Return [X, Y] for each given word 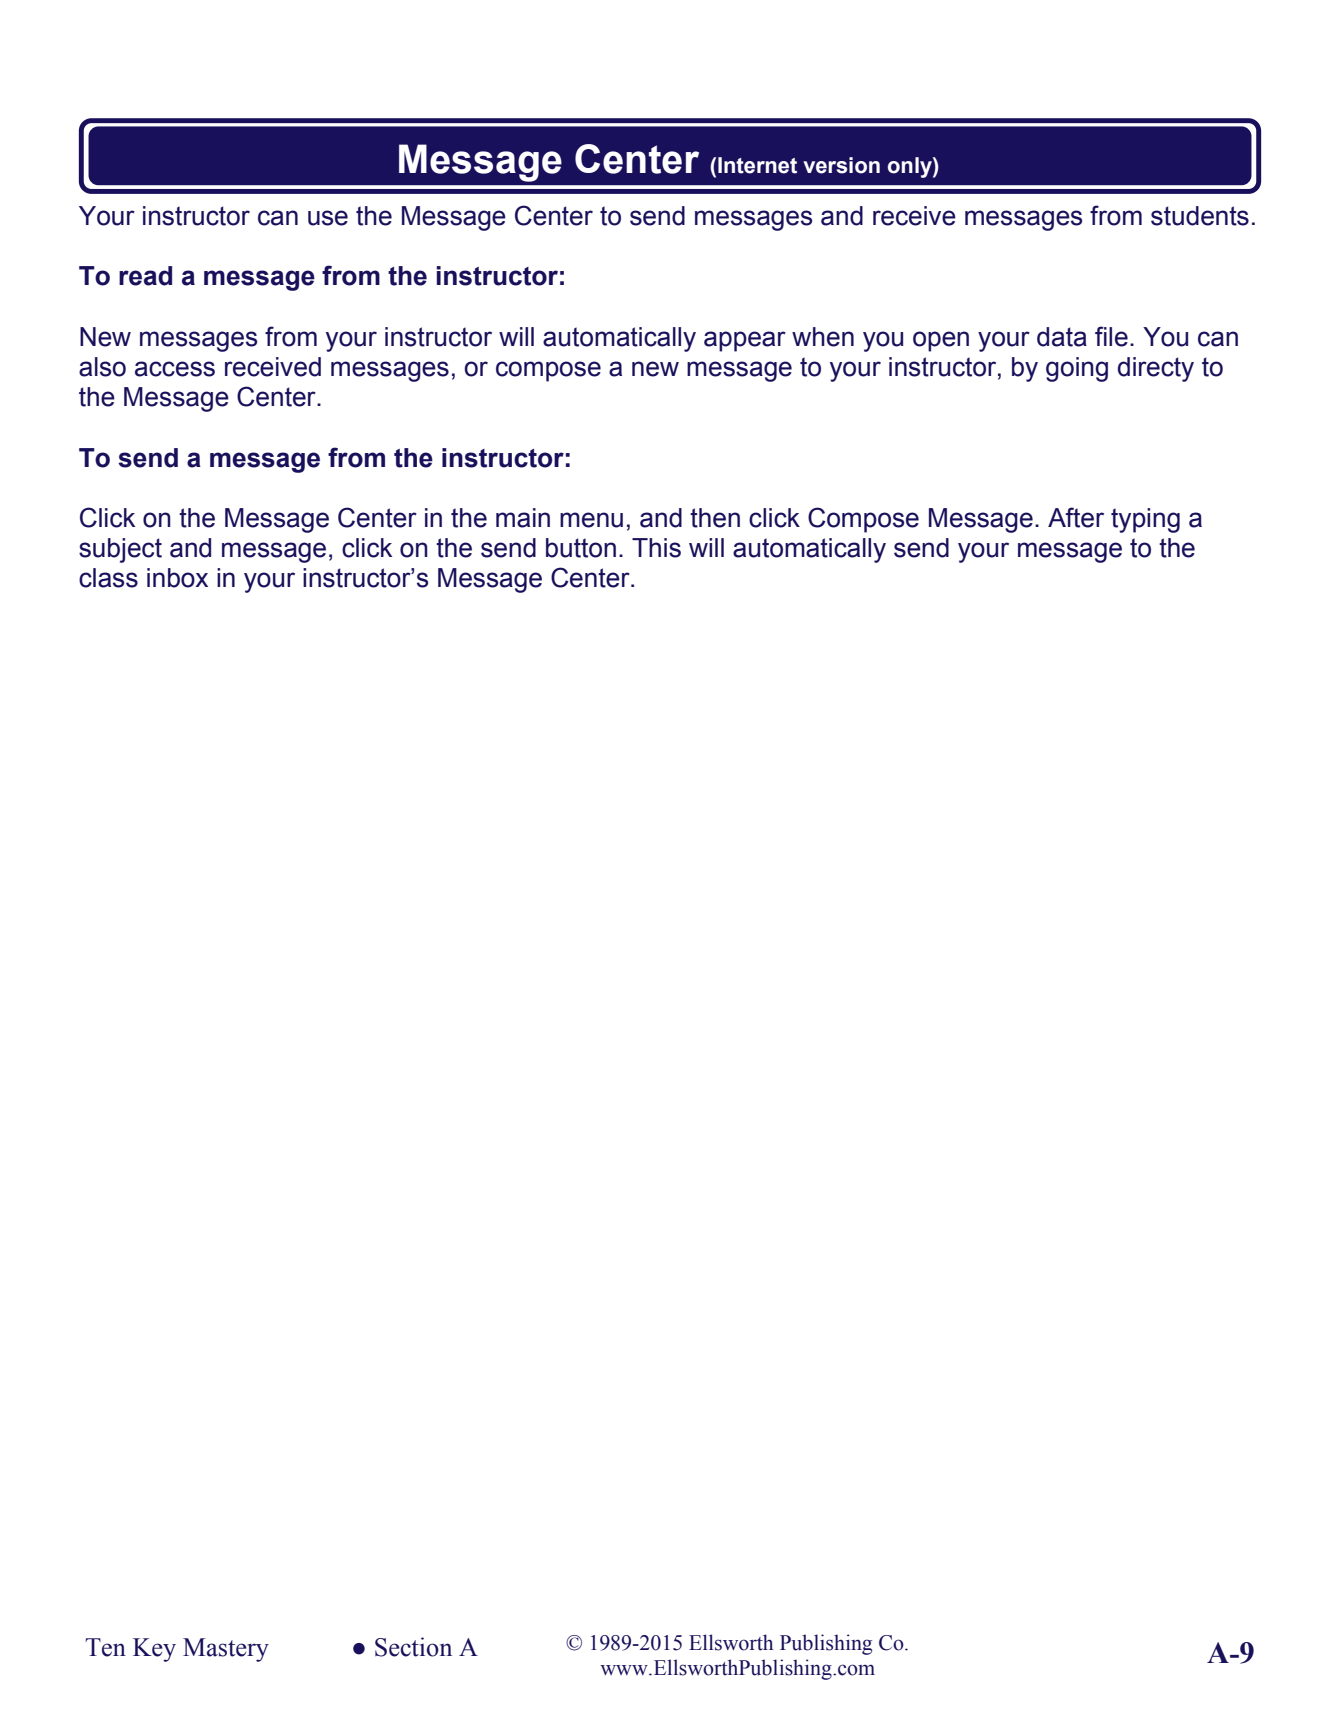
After [1076, 517]
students [1200, 216]
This [656, 548]
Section [413, 1647]
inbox [177, 578]
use [328, 218]
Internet [757, 165]
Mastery [226, 1650]
